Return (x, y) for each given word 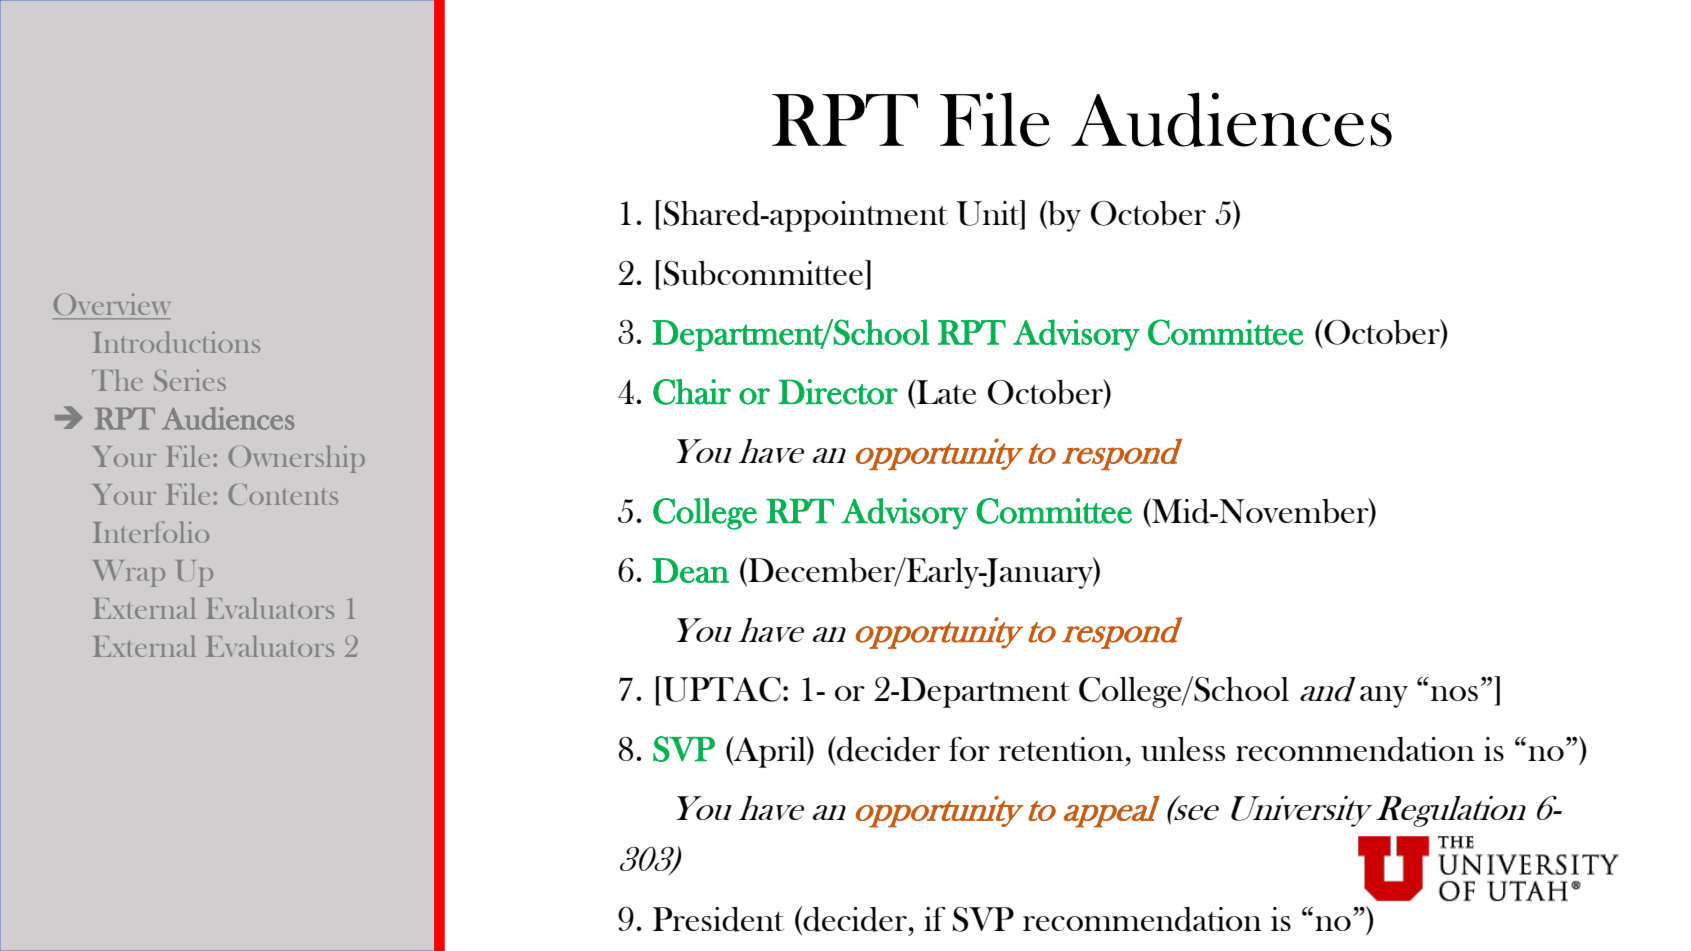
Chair (692, 392)
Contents (283, 494)
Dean (690, 570)
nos (1454, 693)
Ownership (297, 459)
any (1384, 697)
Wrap (129, 573)
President (718, 919)
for (969, 749)
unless (1183, 749)
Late (945, 391)
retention (1061, 749)
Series (190, 380)
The (117, 380)
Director (838, 392)
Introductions (176, 342)
